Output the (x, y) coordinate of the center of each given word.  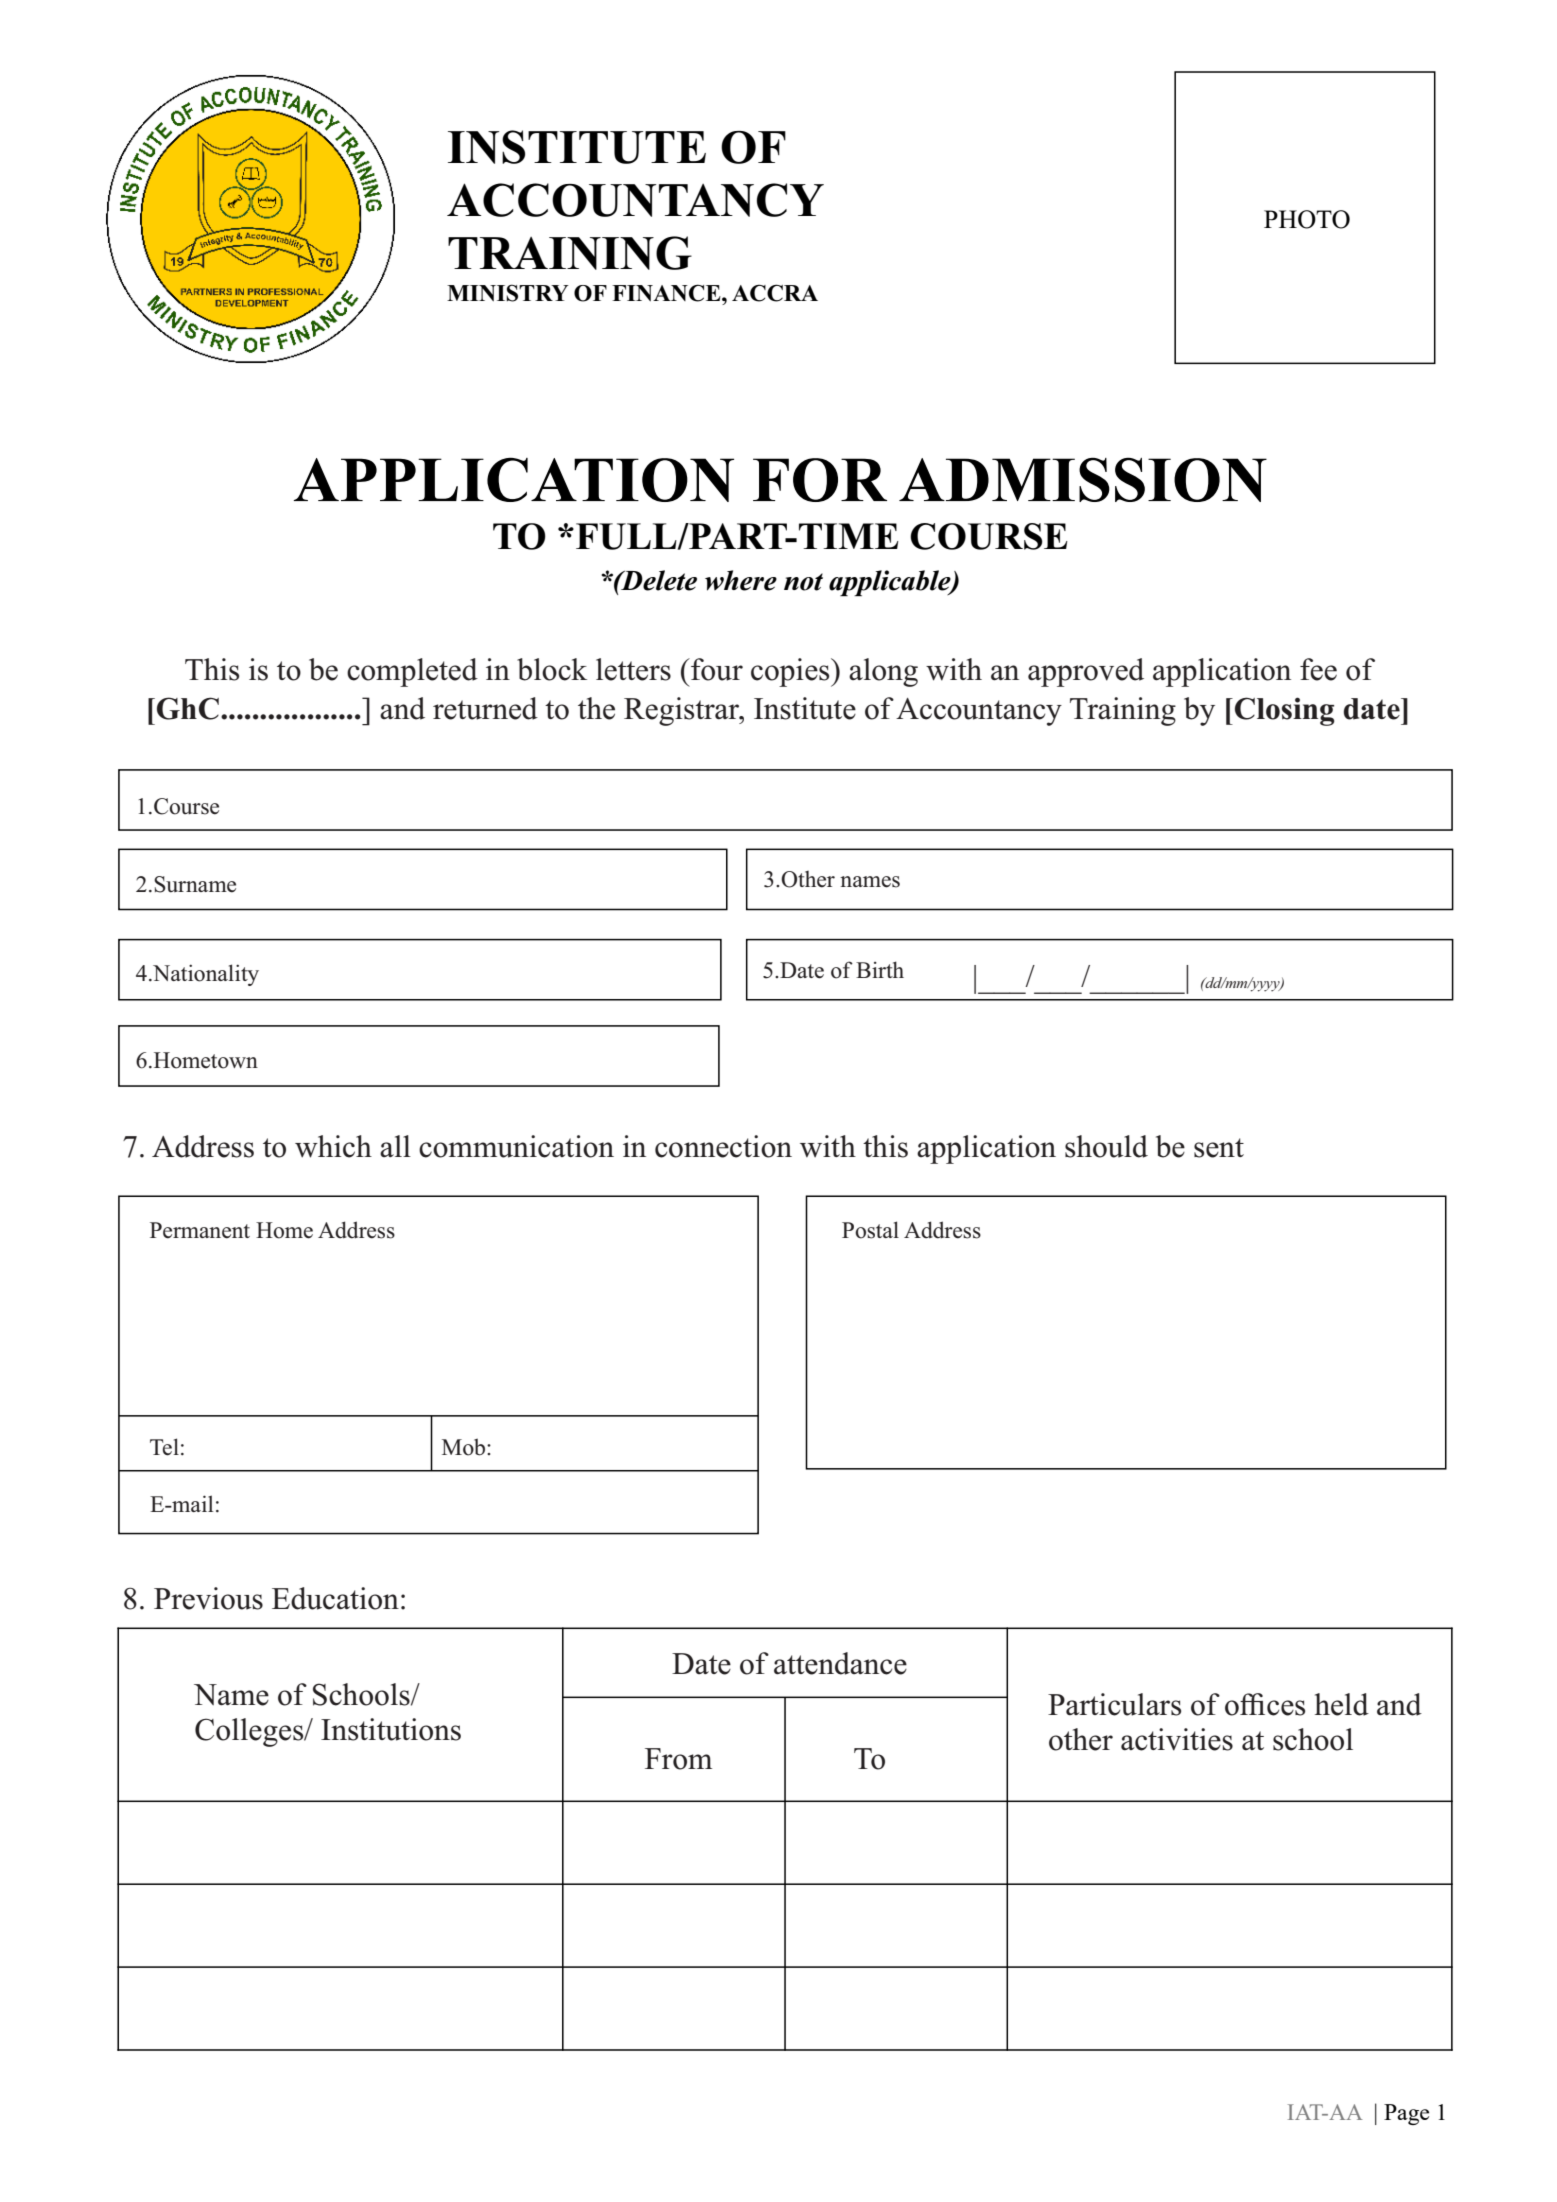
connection (723, 1146)
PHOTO (1307, 219)
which (333, 1146)
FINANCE (667, 293)
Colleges (250, 1732)
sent (1219, 1148)
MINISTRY (508, 293)
